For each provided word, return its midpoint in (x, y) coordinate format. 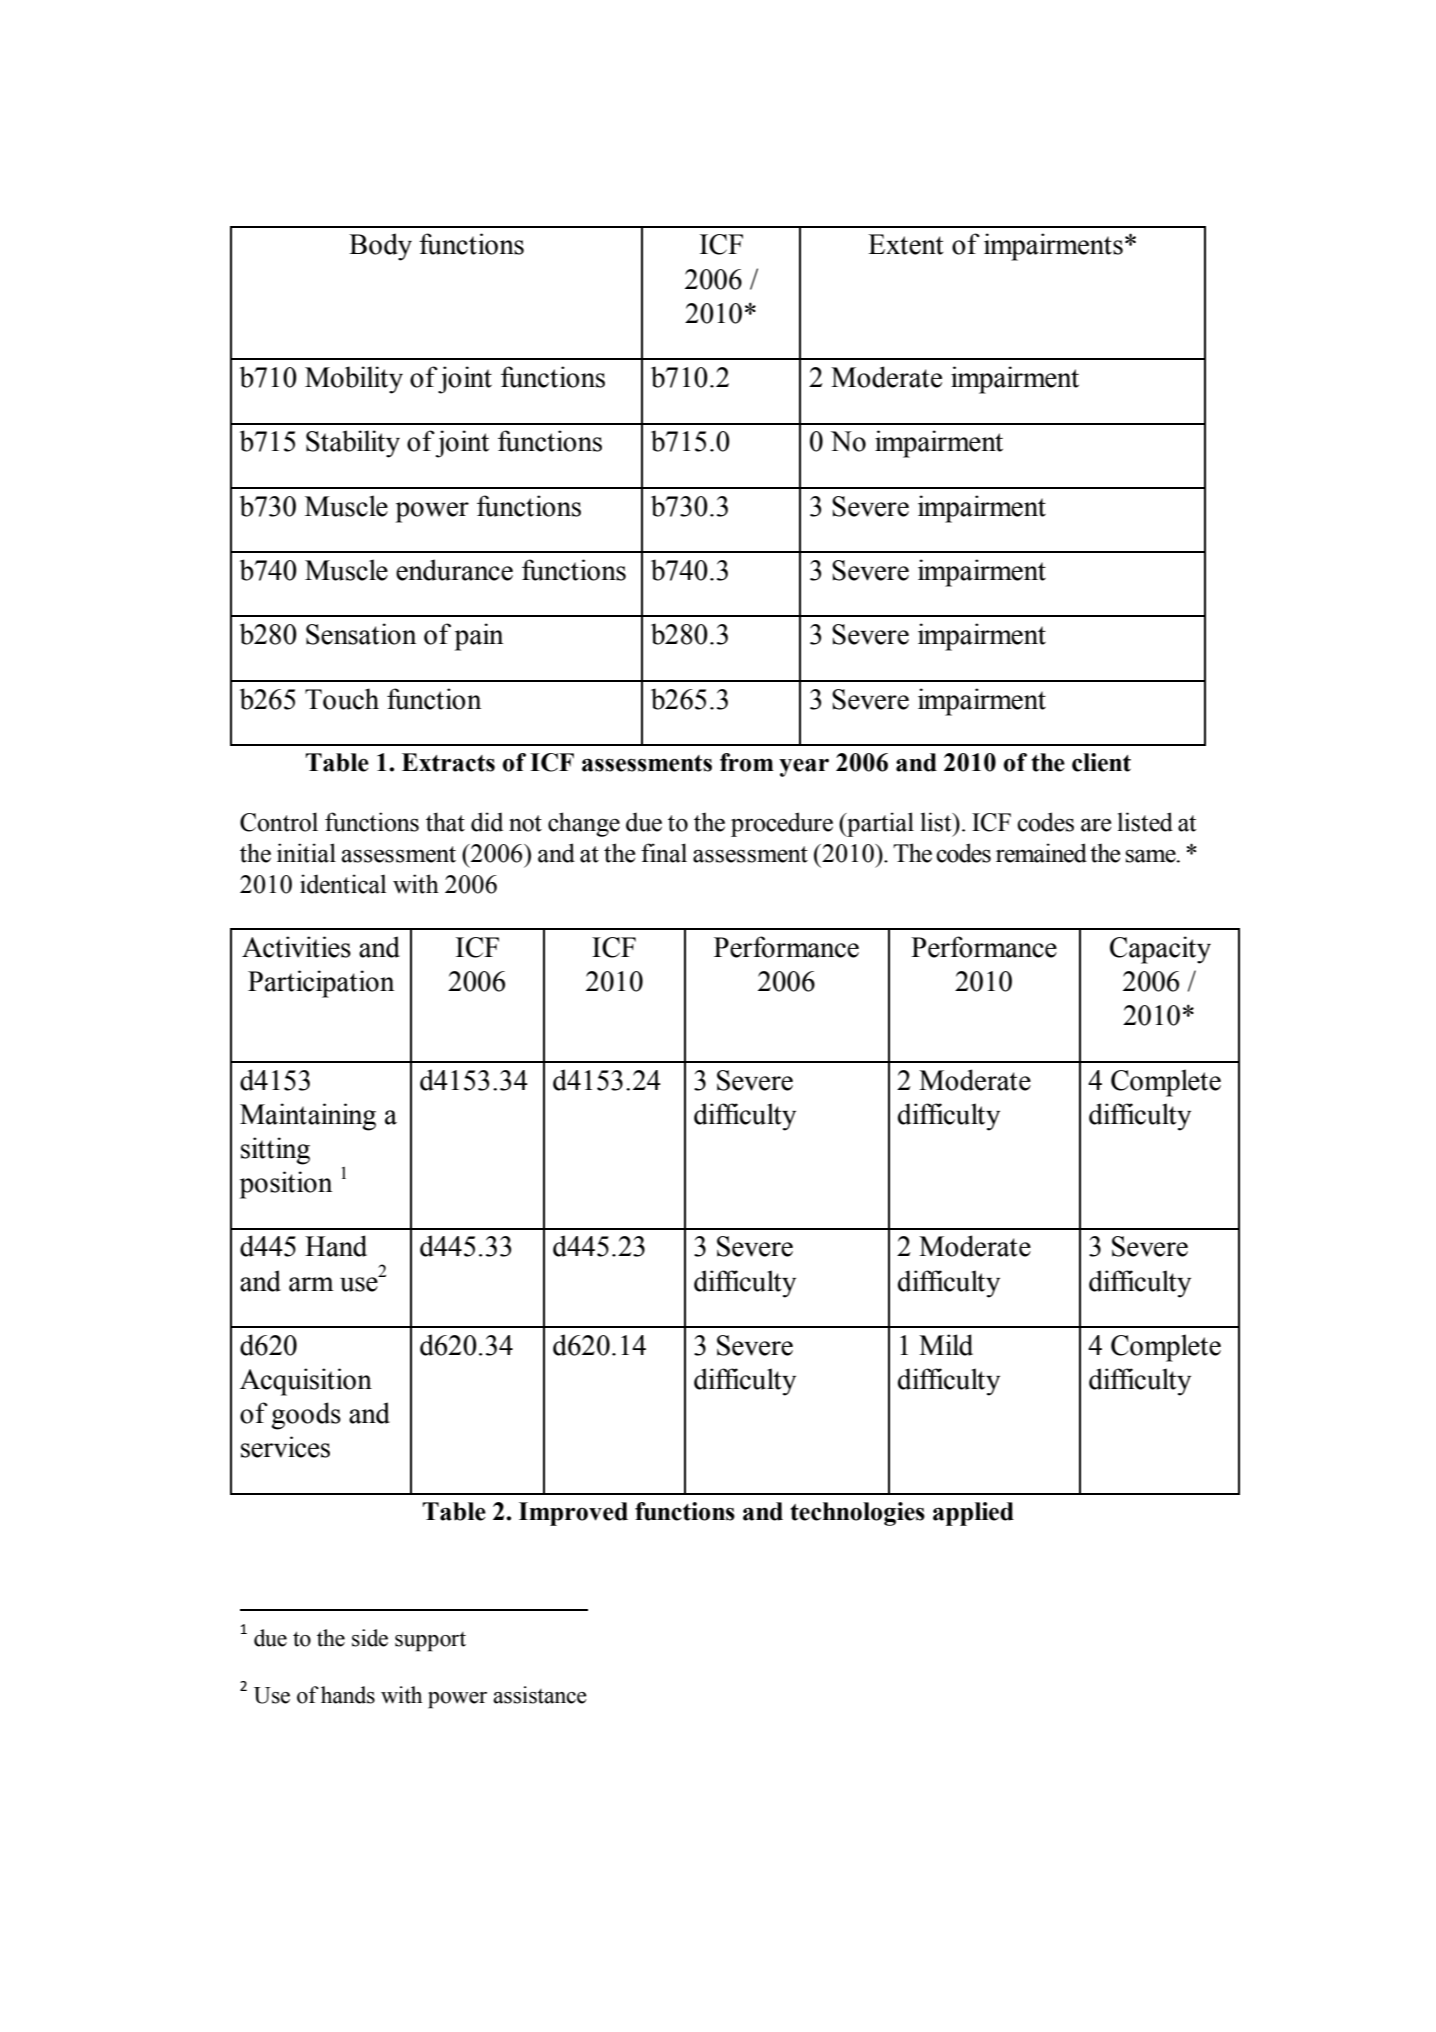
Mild (946, 1345)
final (664, 853)
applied (973, 1514)
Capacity (1160, 950)
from (747, 762)
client (1101, 762)
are (1096, 825)
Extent (906, 244)
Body (380, 247)
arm (311, 1284)
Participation (321, 984)
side (370, 1638)
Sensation (361, 634)
